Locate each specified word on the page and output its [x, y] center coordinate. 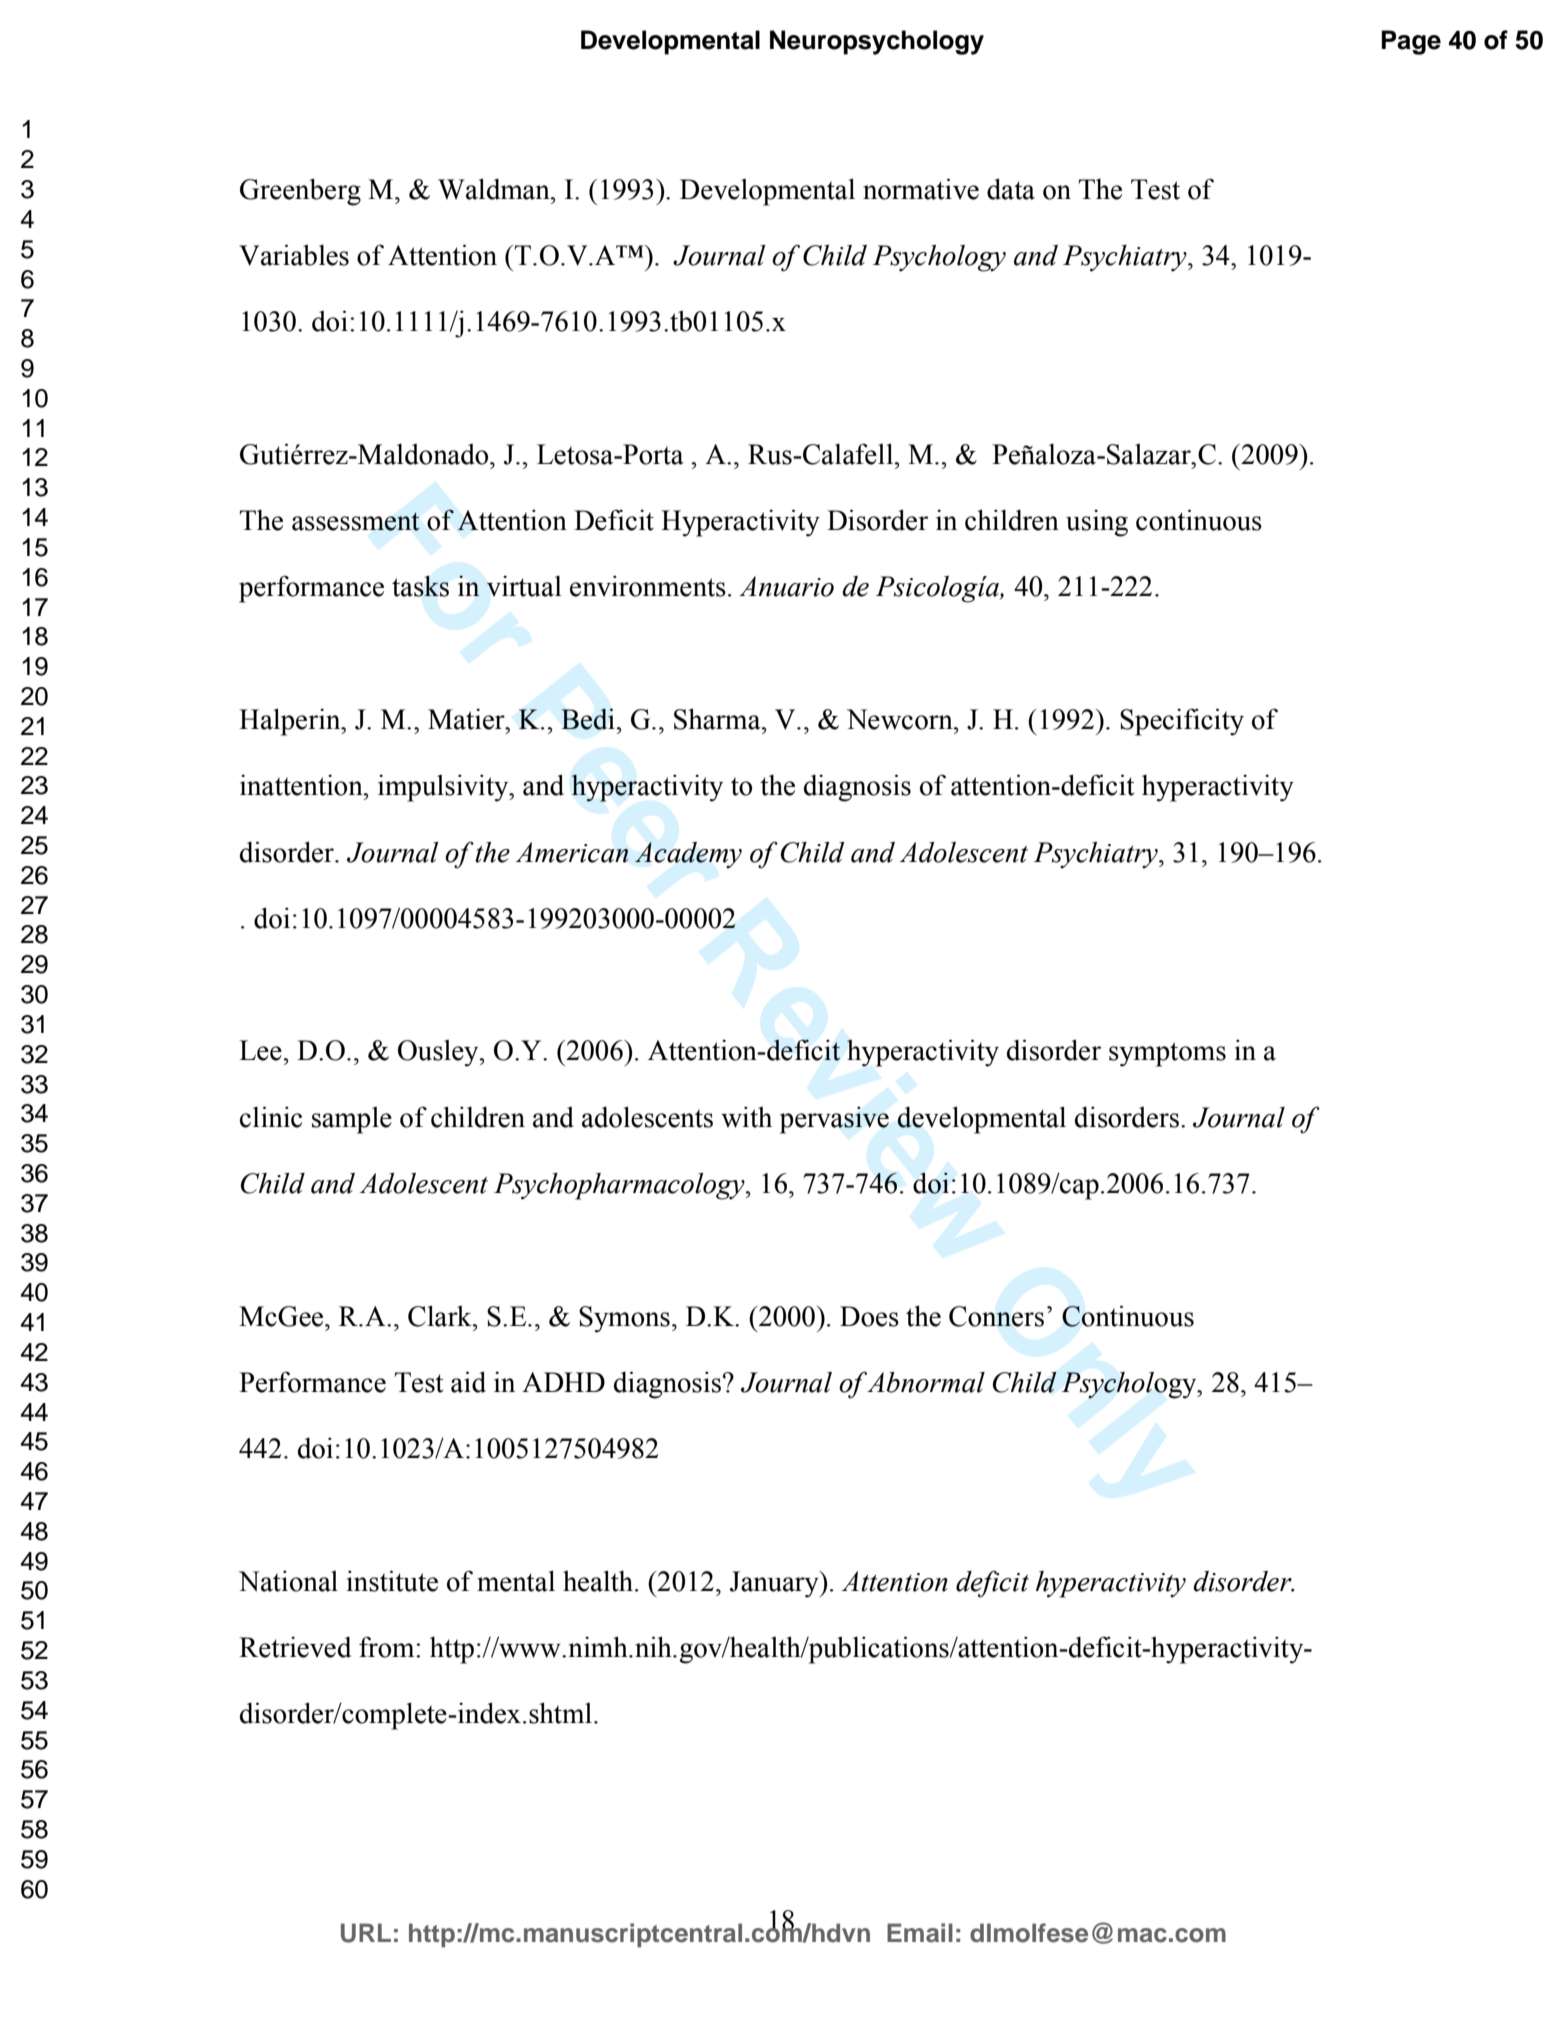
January [775, 1584]
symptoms [1167, 1054]
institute [392, 1581]
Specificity [1182, 722]
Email [920, 1933]
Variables [294, 255]
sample [352, 1120]
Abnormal [926, 1382]
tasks [420, 586]
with [746, 1117]
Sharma [718, 719]
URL [366, 1933]
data [1011, 189]
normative [921, 189]
